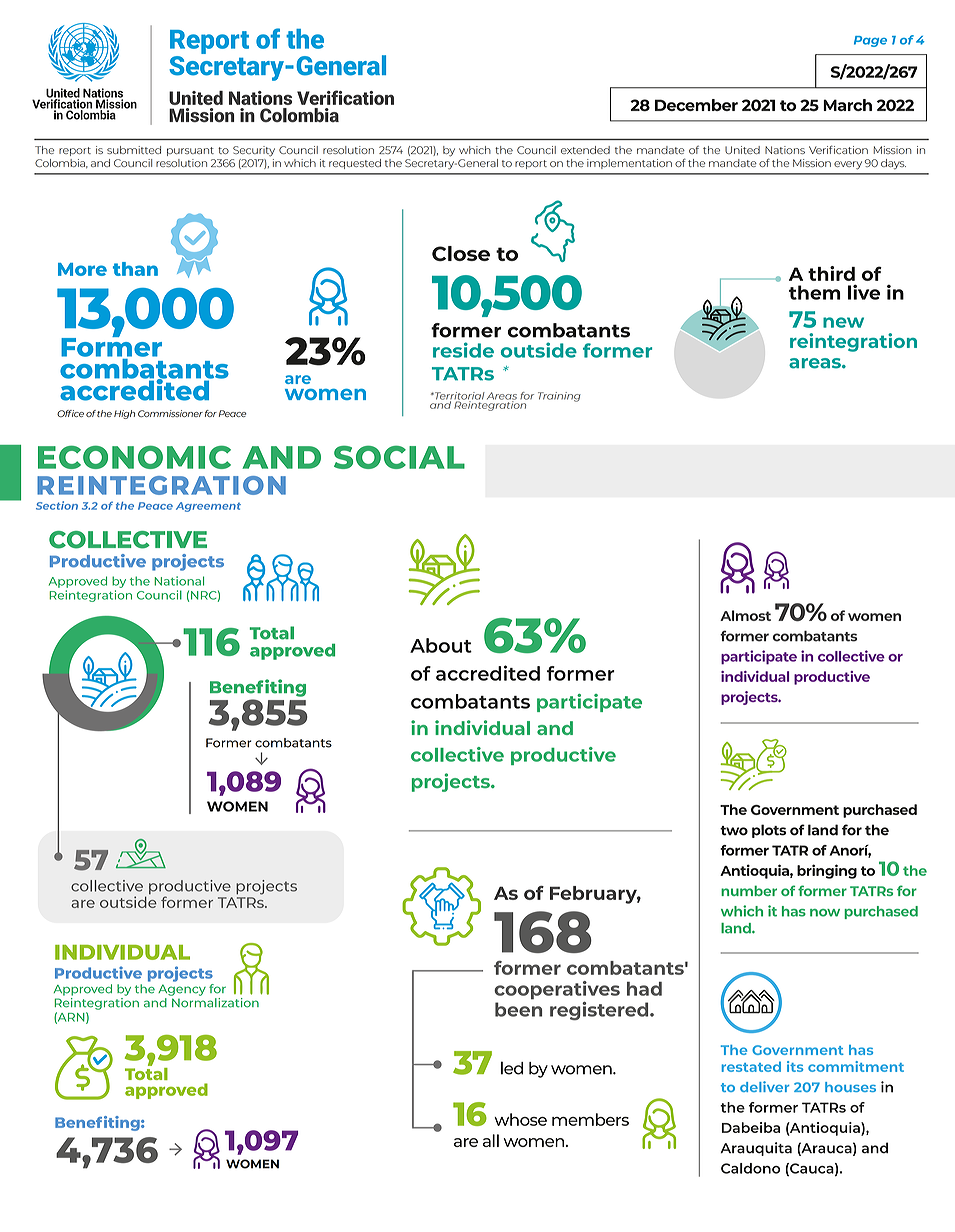  What do you see at coordinates (134, 457) in the document?
I see `ECONOMIC` at bounding box center [134, 457].
